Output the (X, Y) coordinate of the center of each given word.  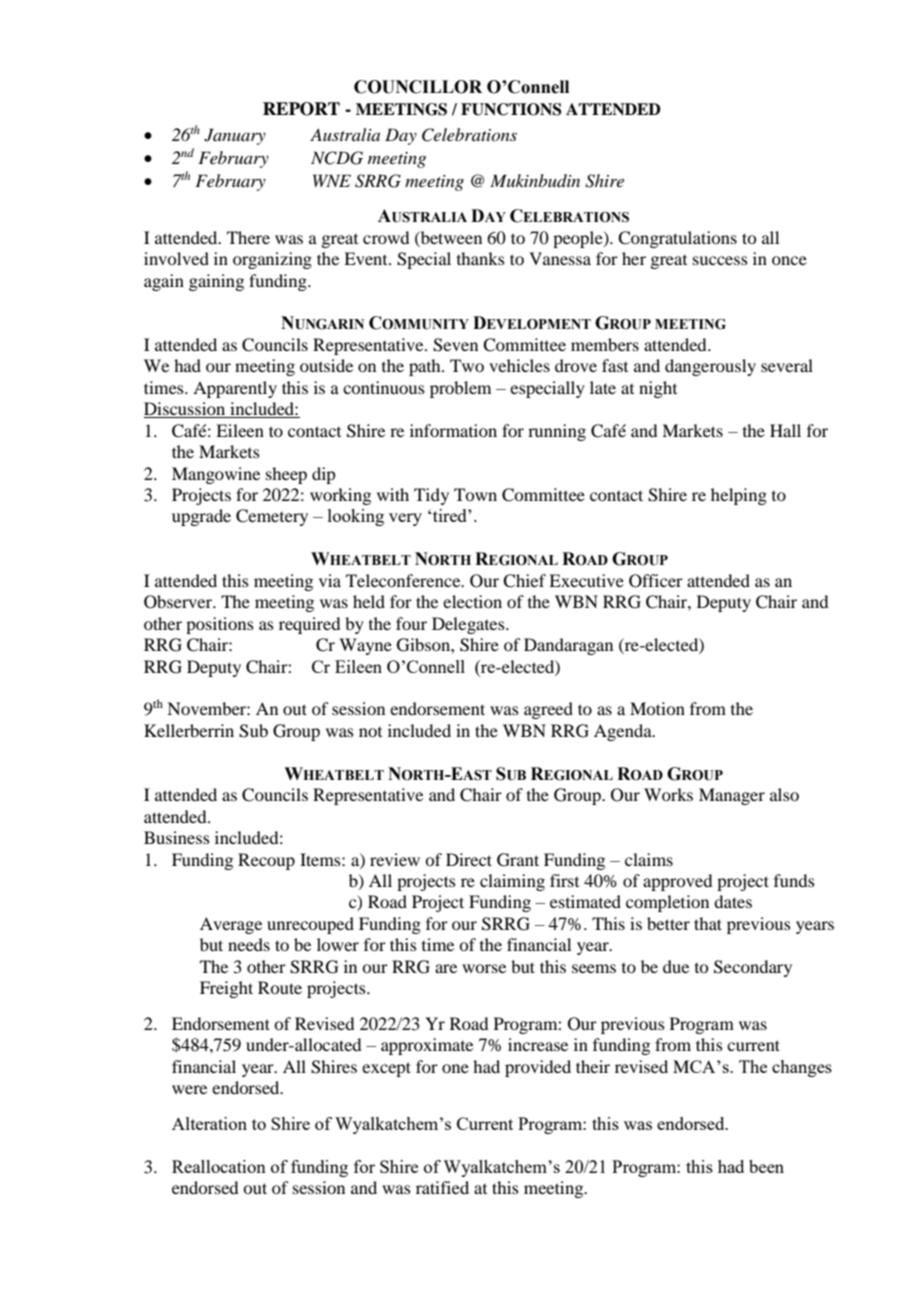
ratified (442, 1187)
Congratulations (677, 239)
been (766, 1166)
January (235, 136)
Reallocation (219, 1166)
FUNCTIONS (511, 109)
